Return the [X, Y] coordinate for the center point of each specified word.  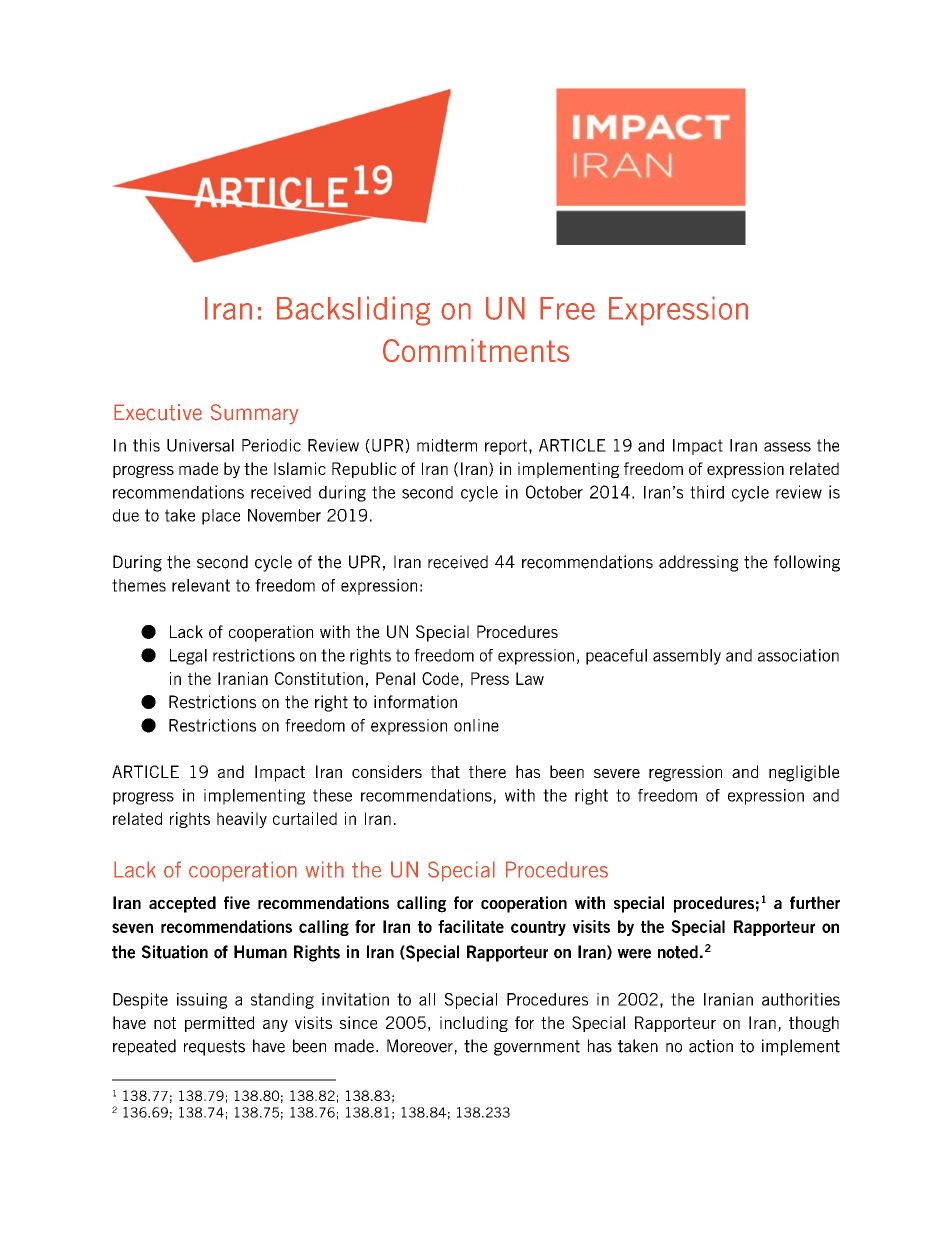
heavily [242, 820]
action [711, 1046]
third [707, 492]
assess [787, 447]
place [221, 517]
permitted [219, 1024]
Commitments [476, 350]
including [474, 1024]
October [554, 492]
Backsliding [353, 311]
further [815, 902]
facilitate [471, 926]
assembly [687, 657]
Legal [188, 657]
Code [440, 678]
